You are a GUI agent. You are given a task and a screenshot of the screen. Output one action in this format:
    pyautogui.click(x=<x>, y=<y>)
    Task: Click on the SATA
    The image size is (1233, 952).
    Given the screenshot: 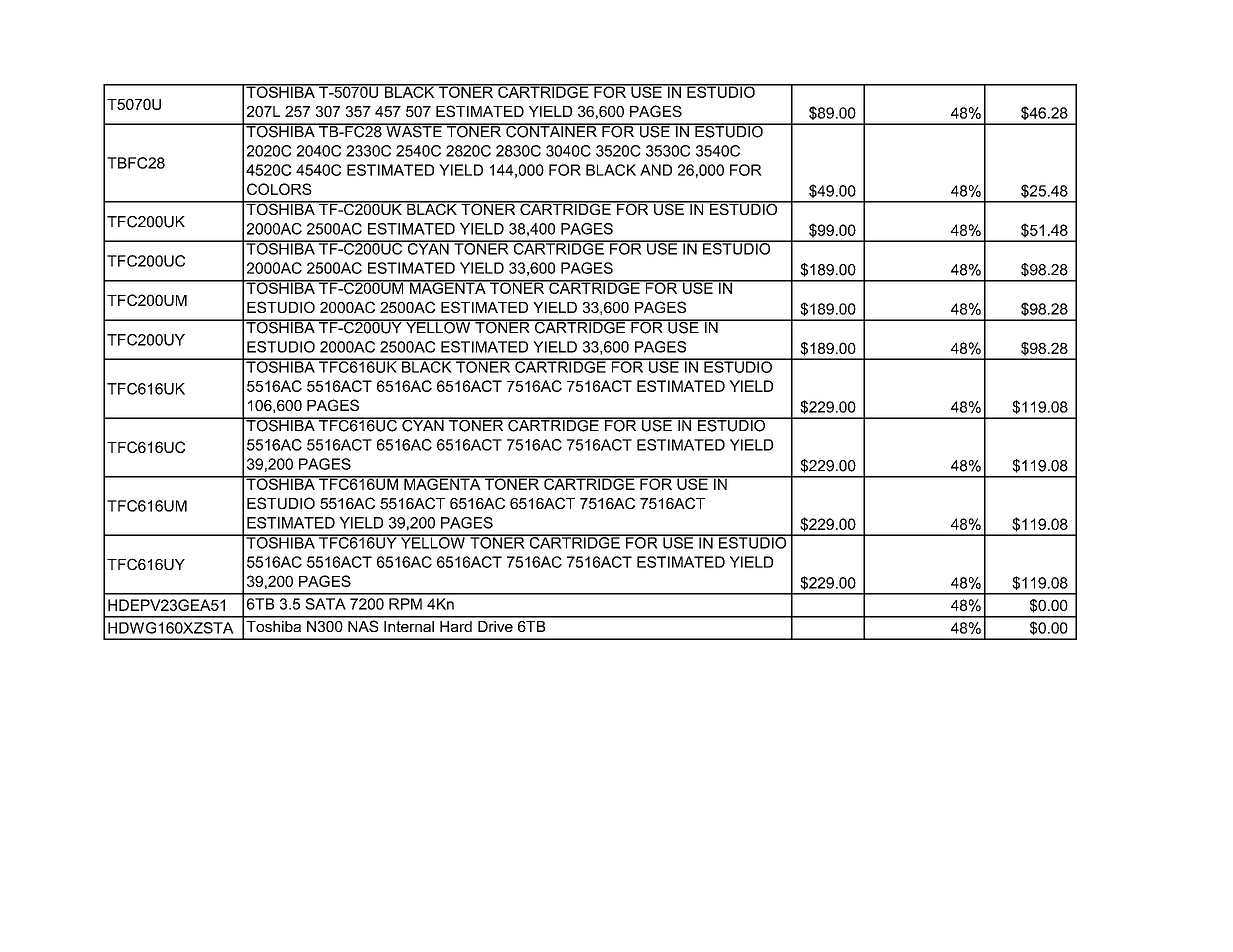 What is the action you would take?
    pyautogui.click(x=325, y=604)
